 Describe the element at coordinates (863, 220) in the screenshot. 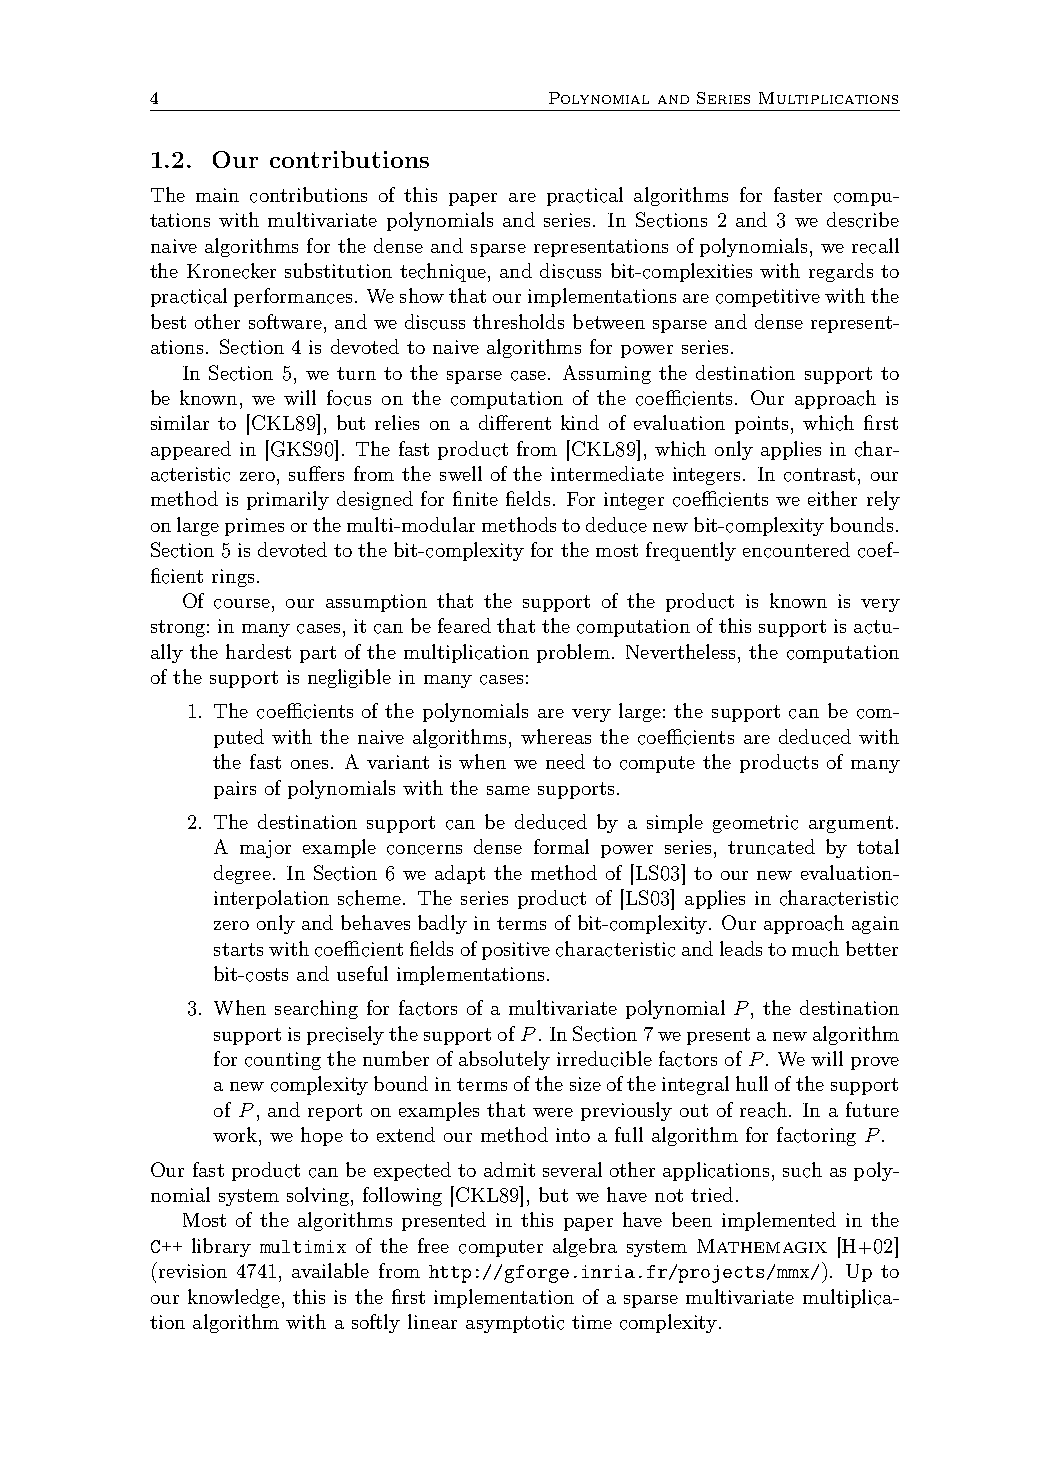

I see `describe` at that location.
